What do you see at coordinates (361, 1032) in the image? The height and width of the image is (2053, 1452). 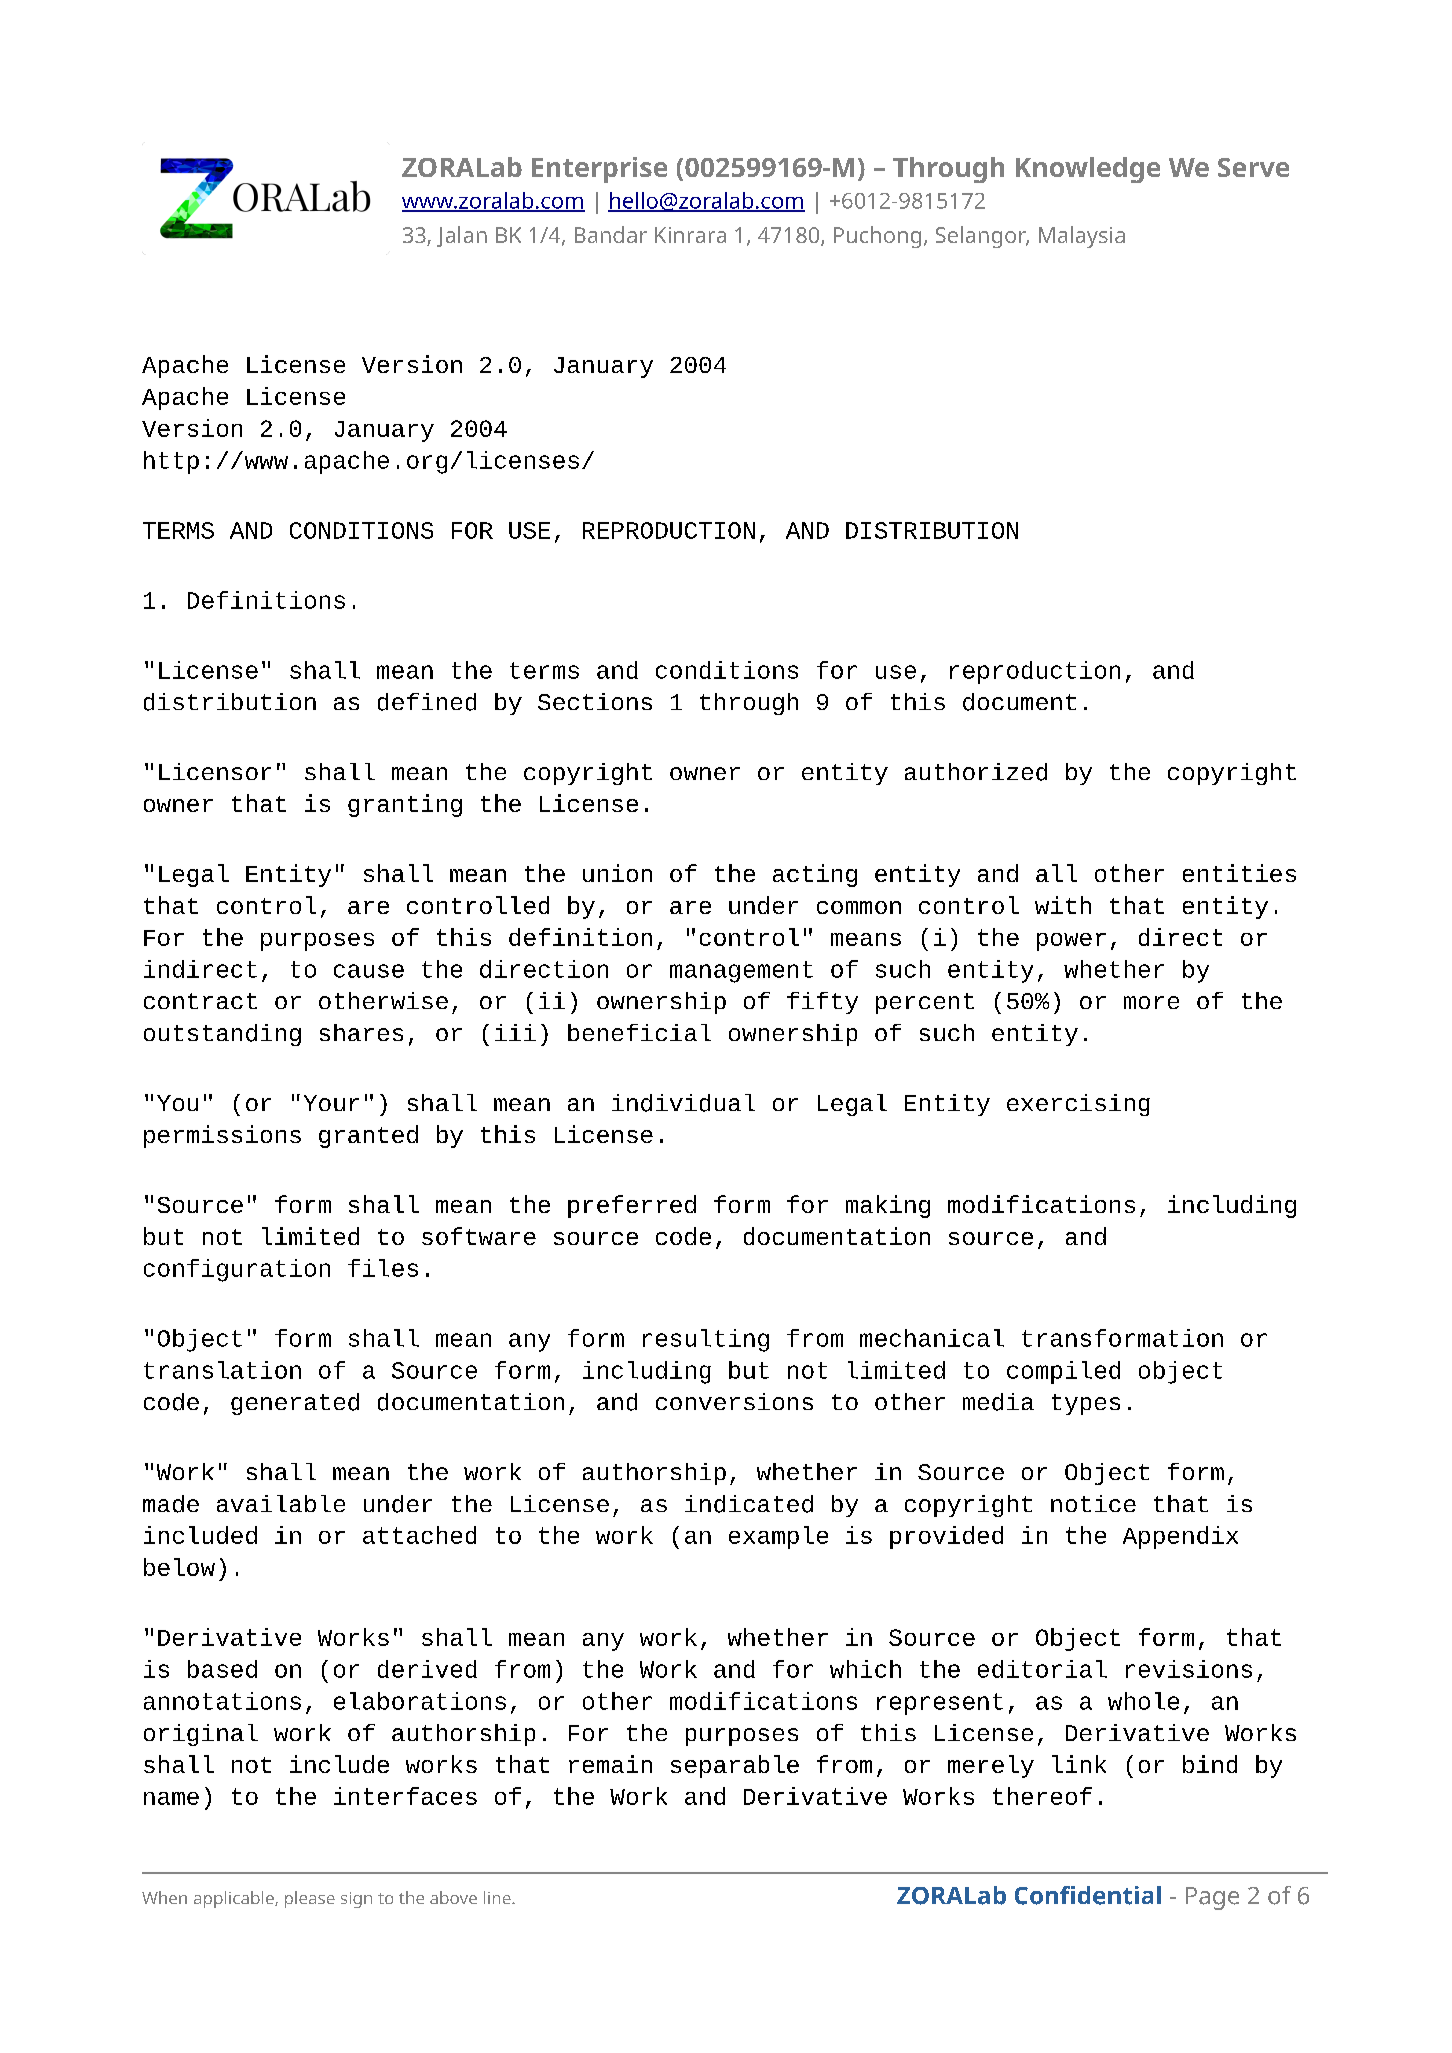 I see `shares` at bounding box center [361, 1032].
